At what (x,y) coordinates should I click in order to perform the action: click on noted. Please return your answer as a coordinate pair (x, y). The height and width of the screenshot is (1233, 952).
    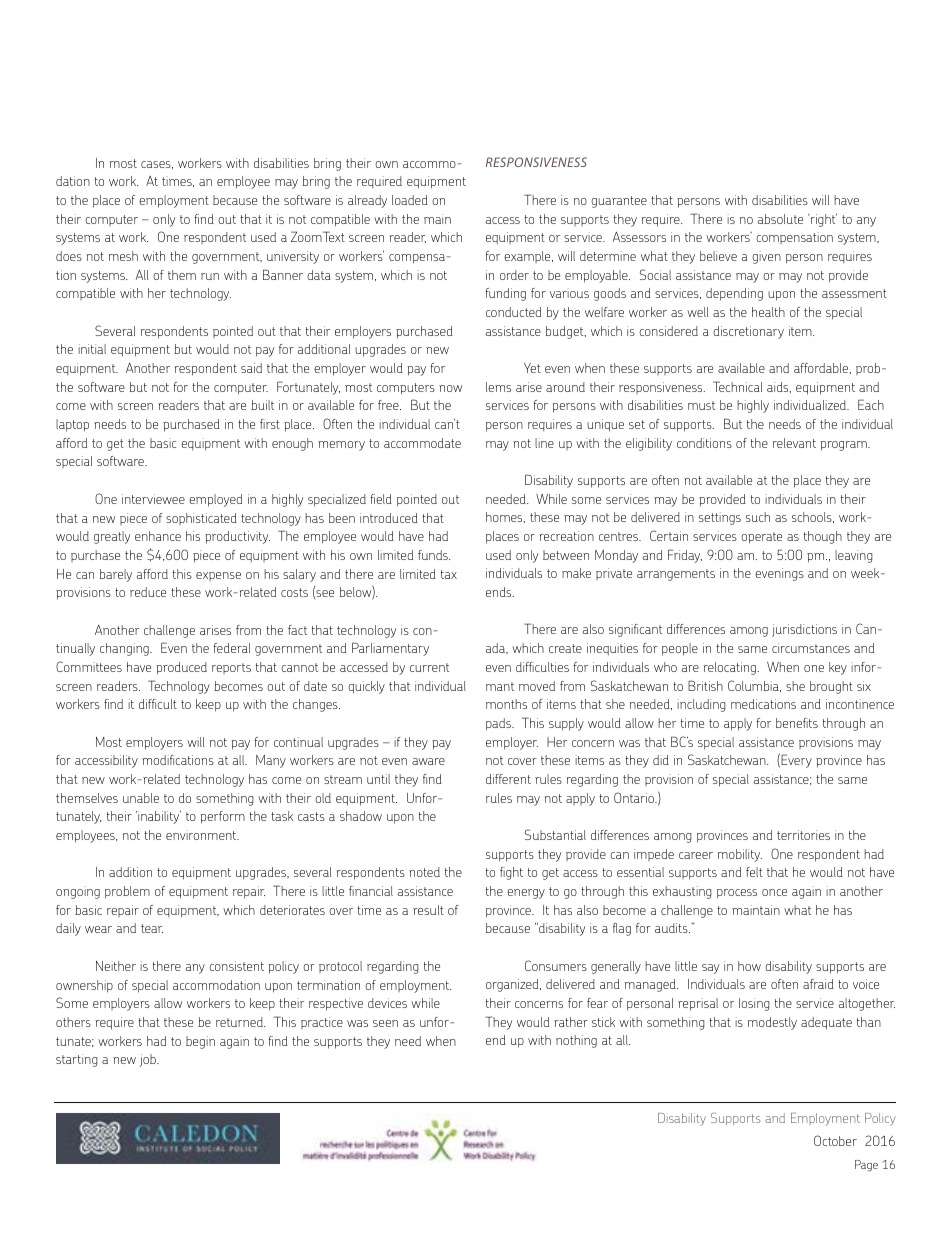
    Looking at the image, I should click on (424, 872).
